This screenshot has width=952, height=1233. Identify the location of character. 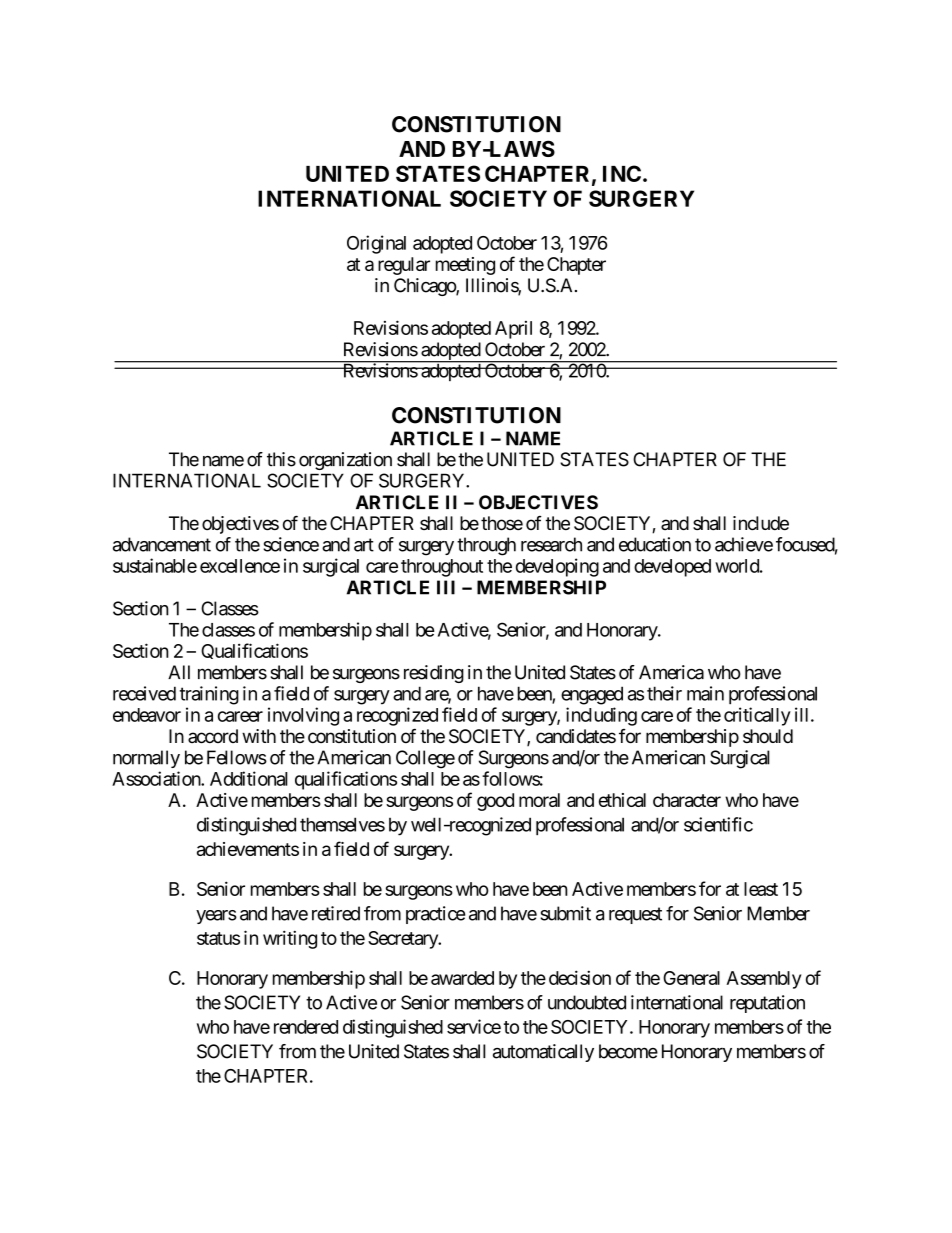
(687, 800).
